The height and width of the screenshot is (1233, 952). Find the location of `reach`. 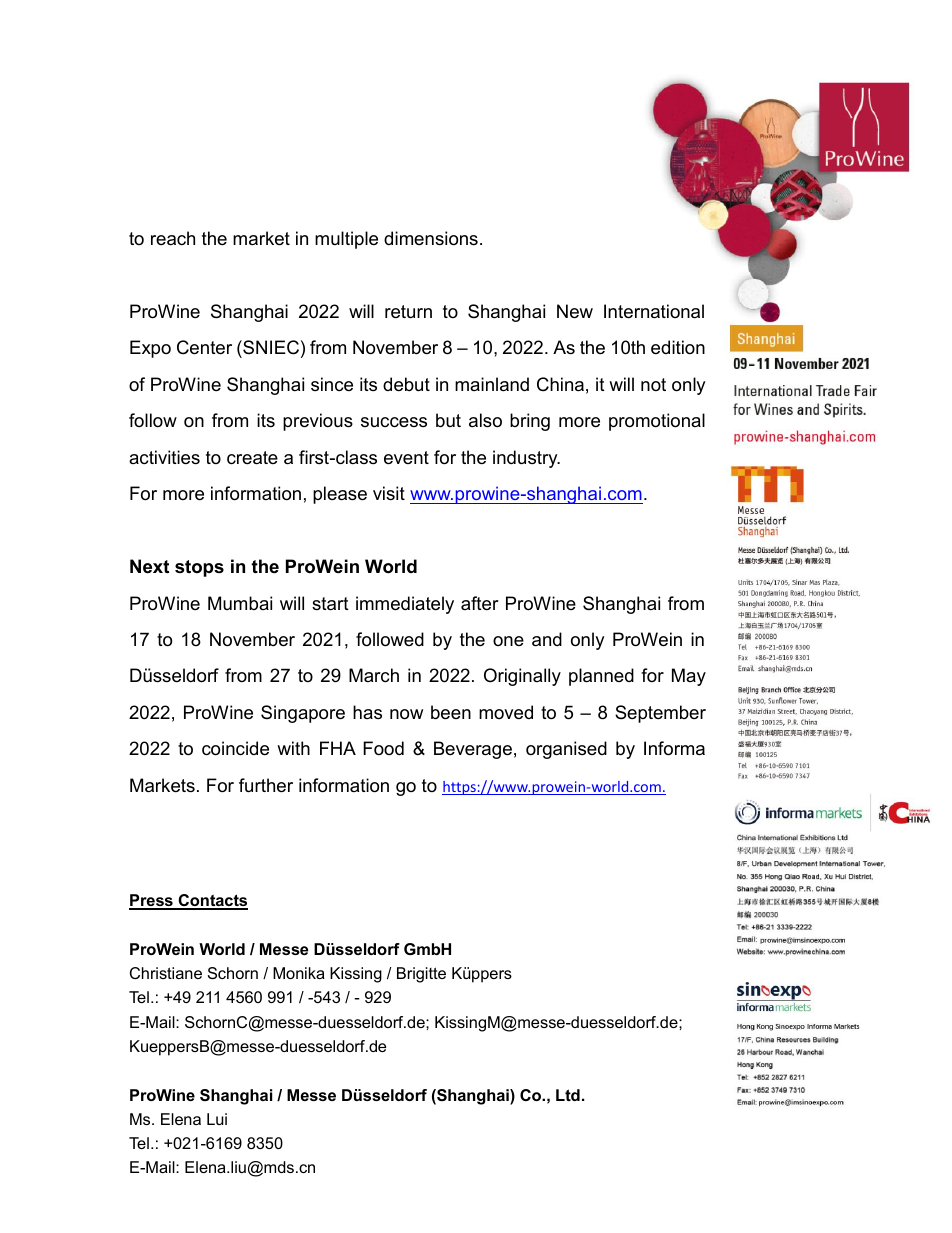

reach is located at coordinates (173, 238).
